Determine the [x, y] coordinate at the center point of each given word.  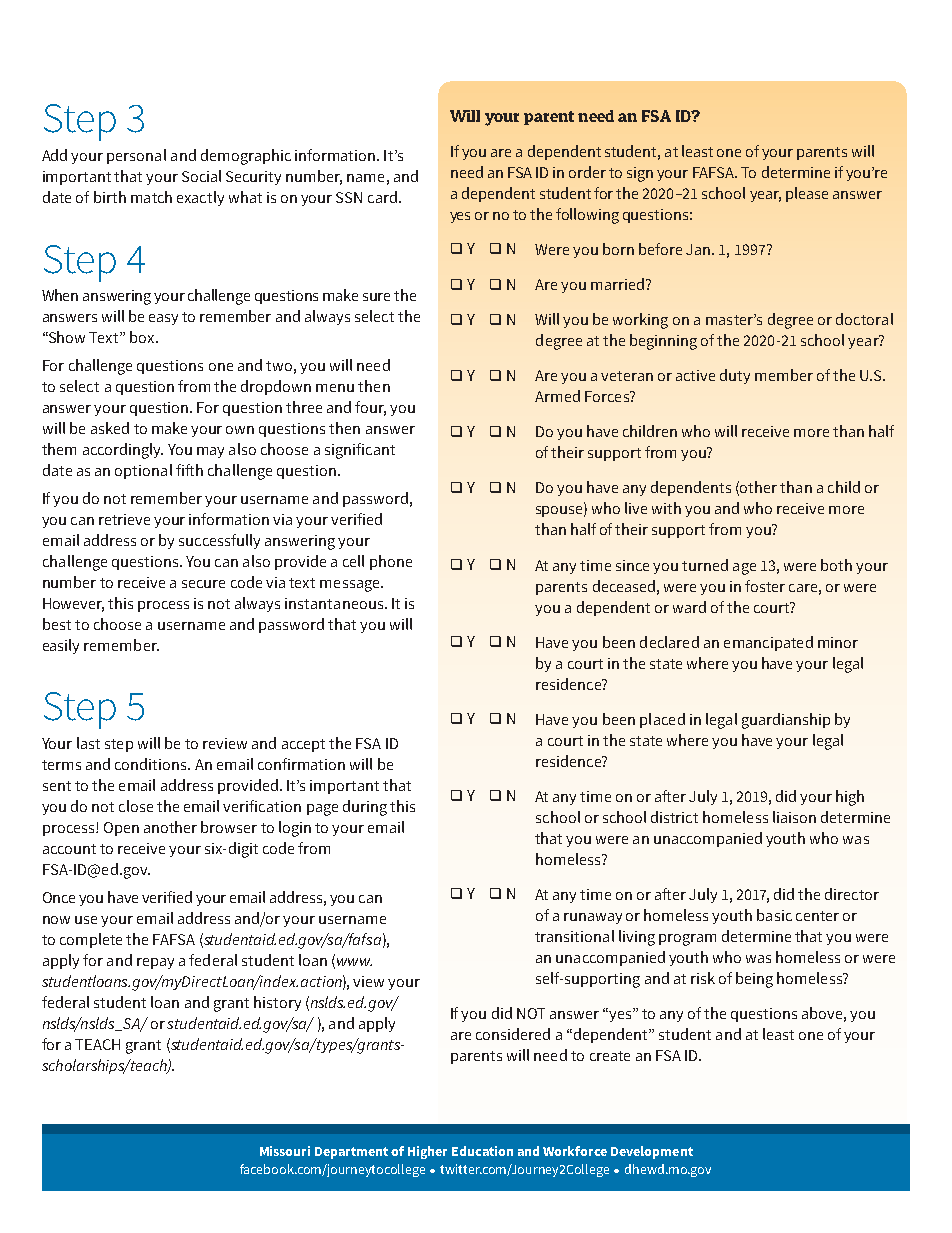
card [382, 197]
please [807, 194]
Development [652, 1152]
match [151, 197]
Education [482, 1151]
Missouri [285, 1151]
